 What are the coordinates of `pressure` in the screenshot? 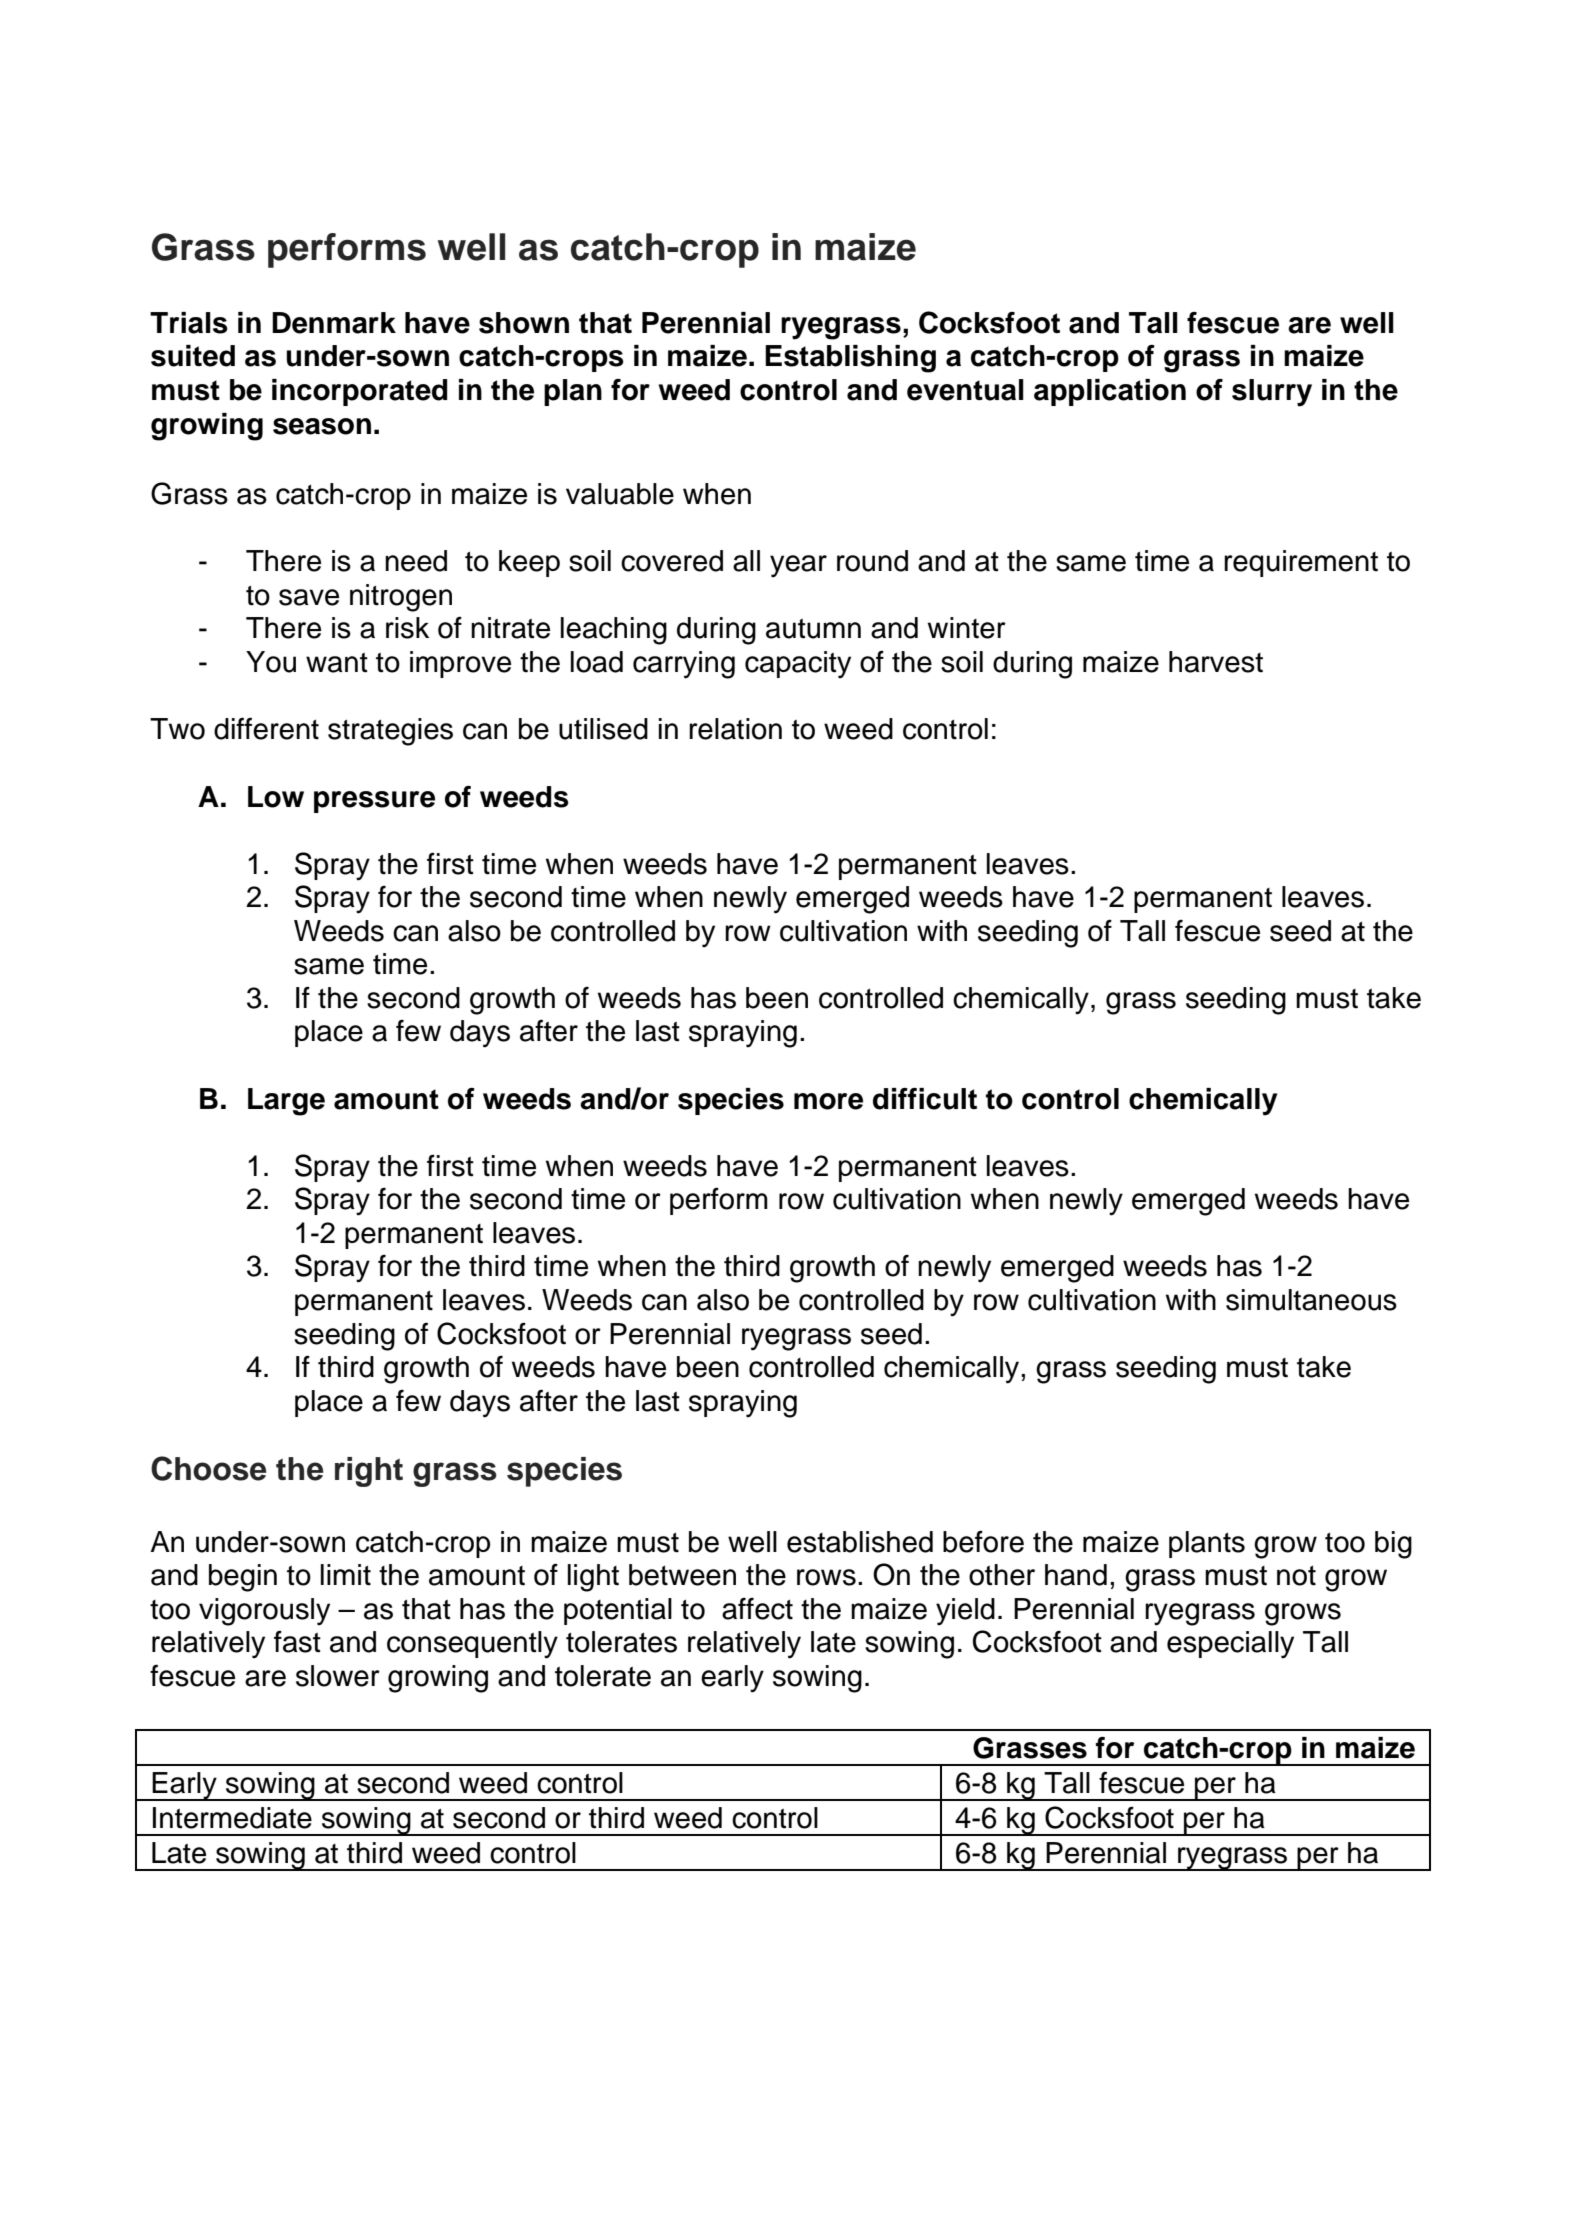 It's located at (374, 802).
